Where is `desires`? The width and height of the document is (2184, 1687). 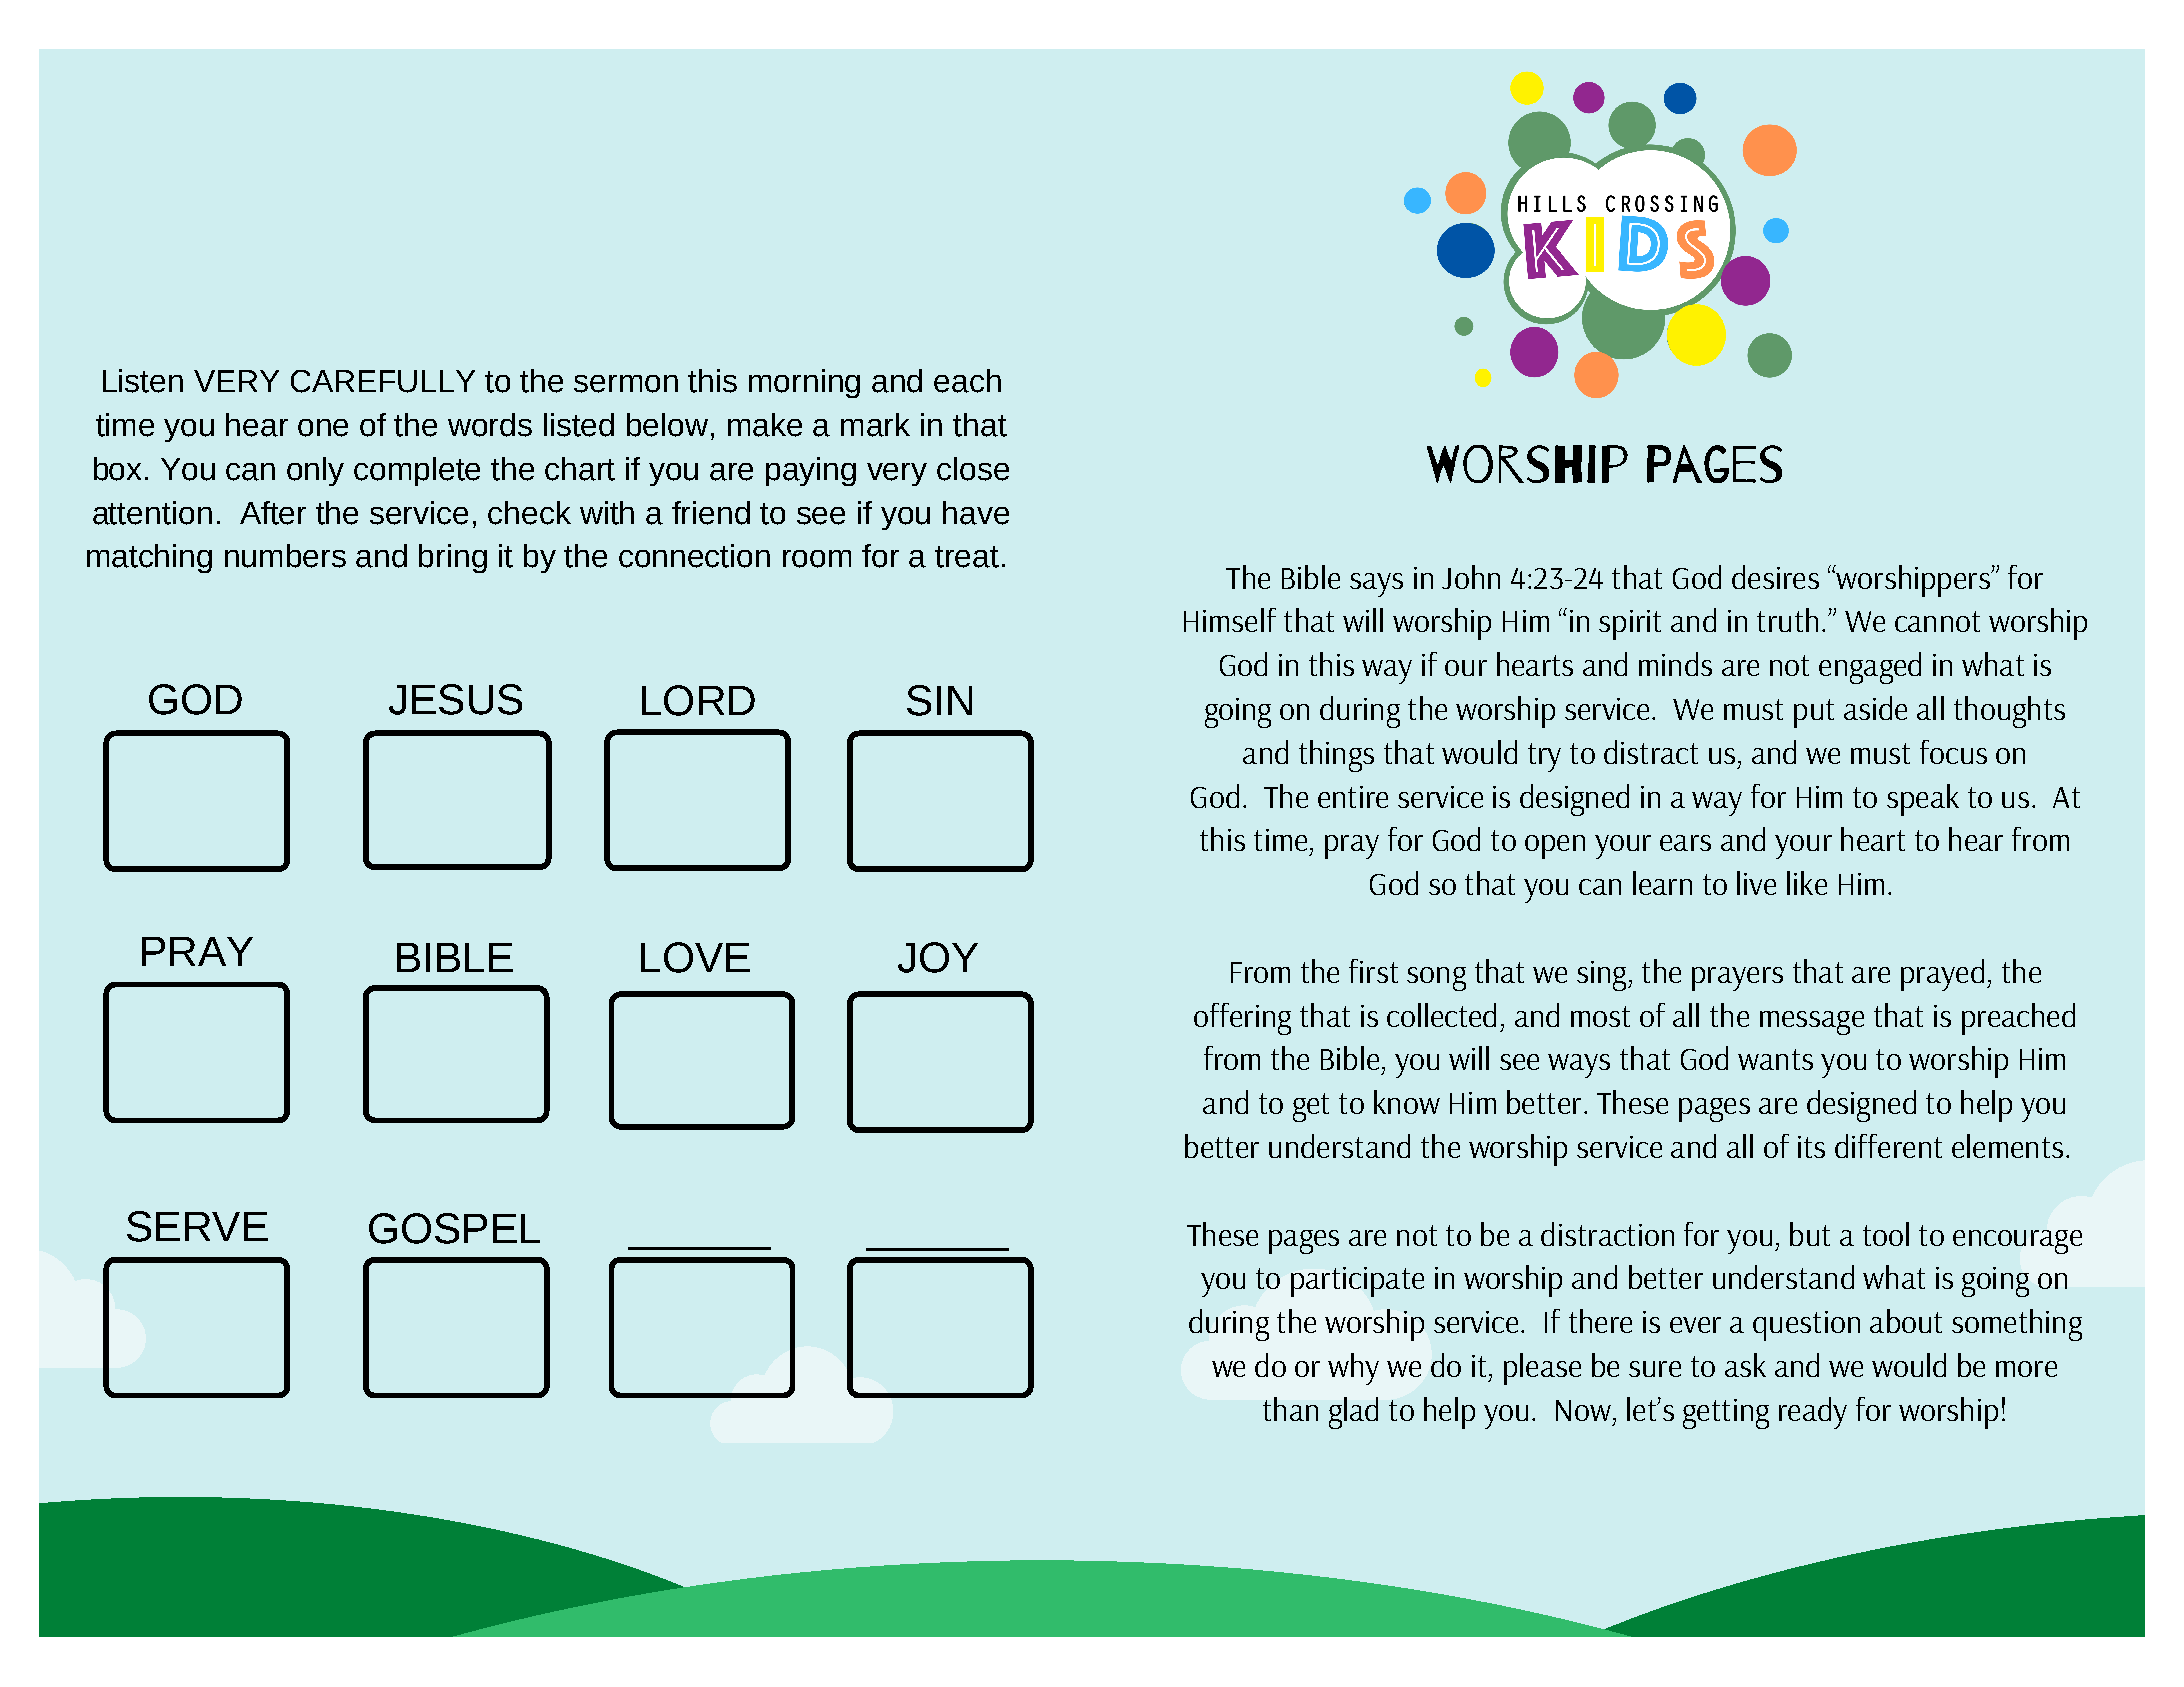 desires is located at coordinates (1775, 577).
